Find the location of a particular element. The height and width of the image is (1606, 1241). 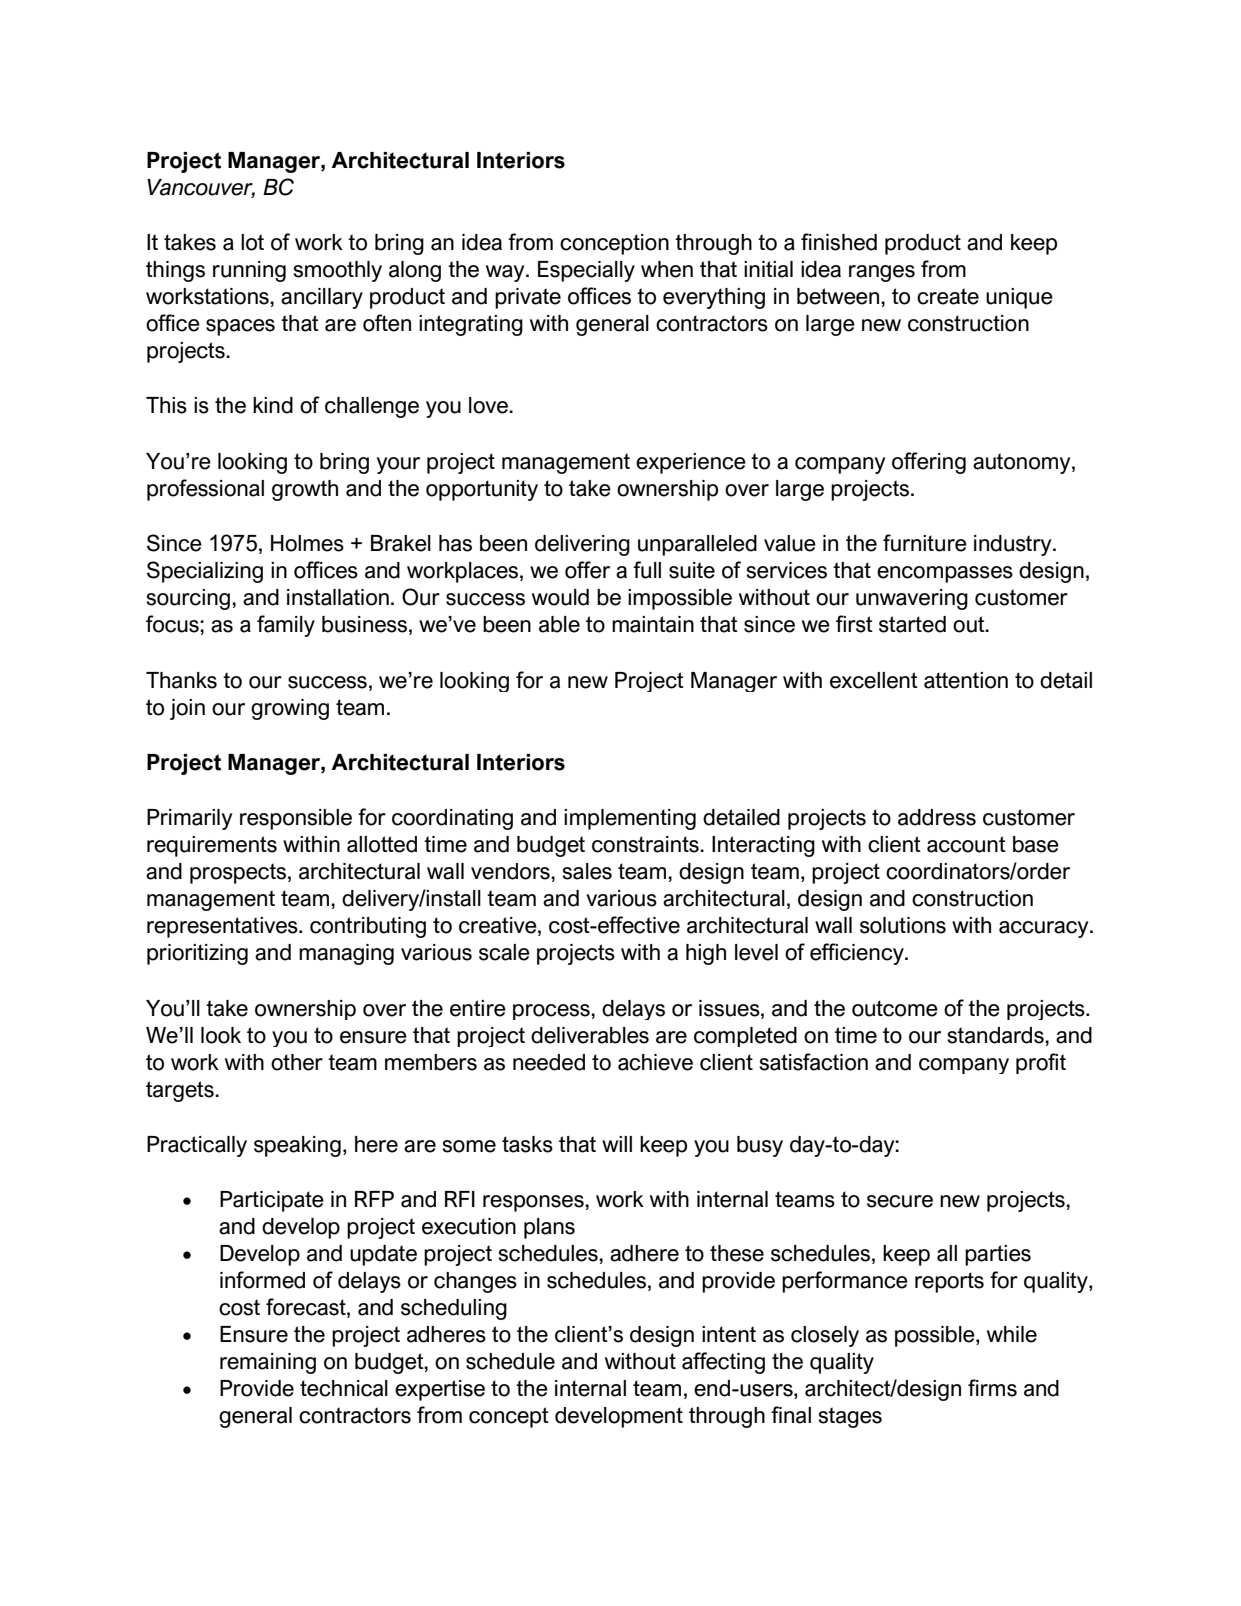

create is located at coordinates (948, 296).
